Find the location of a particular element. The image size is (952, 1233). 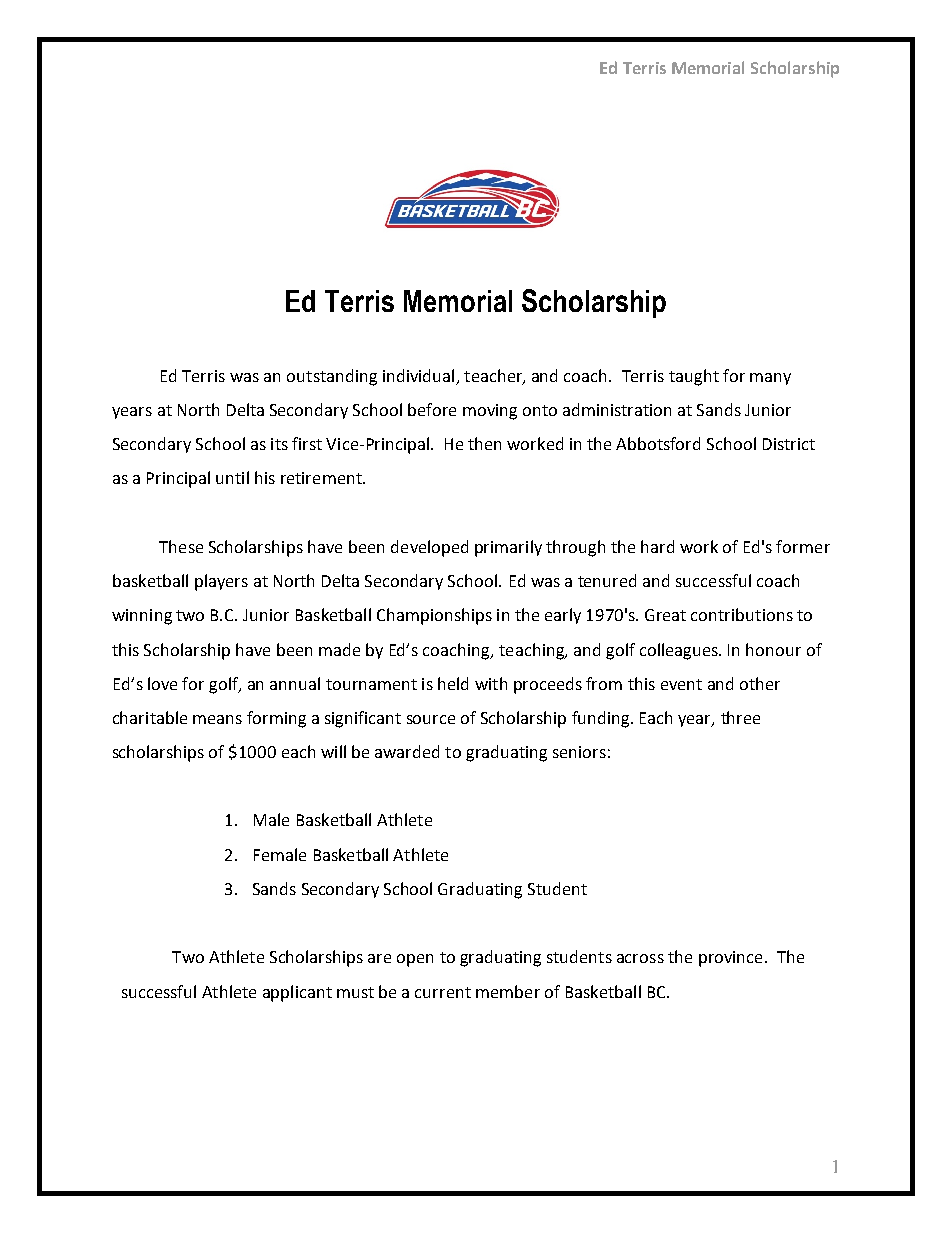

love is located at coordinates (162, 683).
